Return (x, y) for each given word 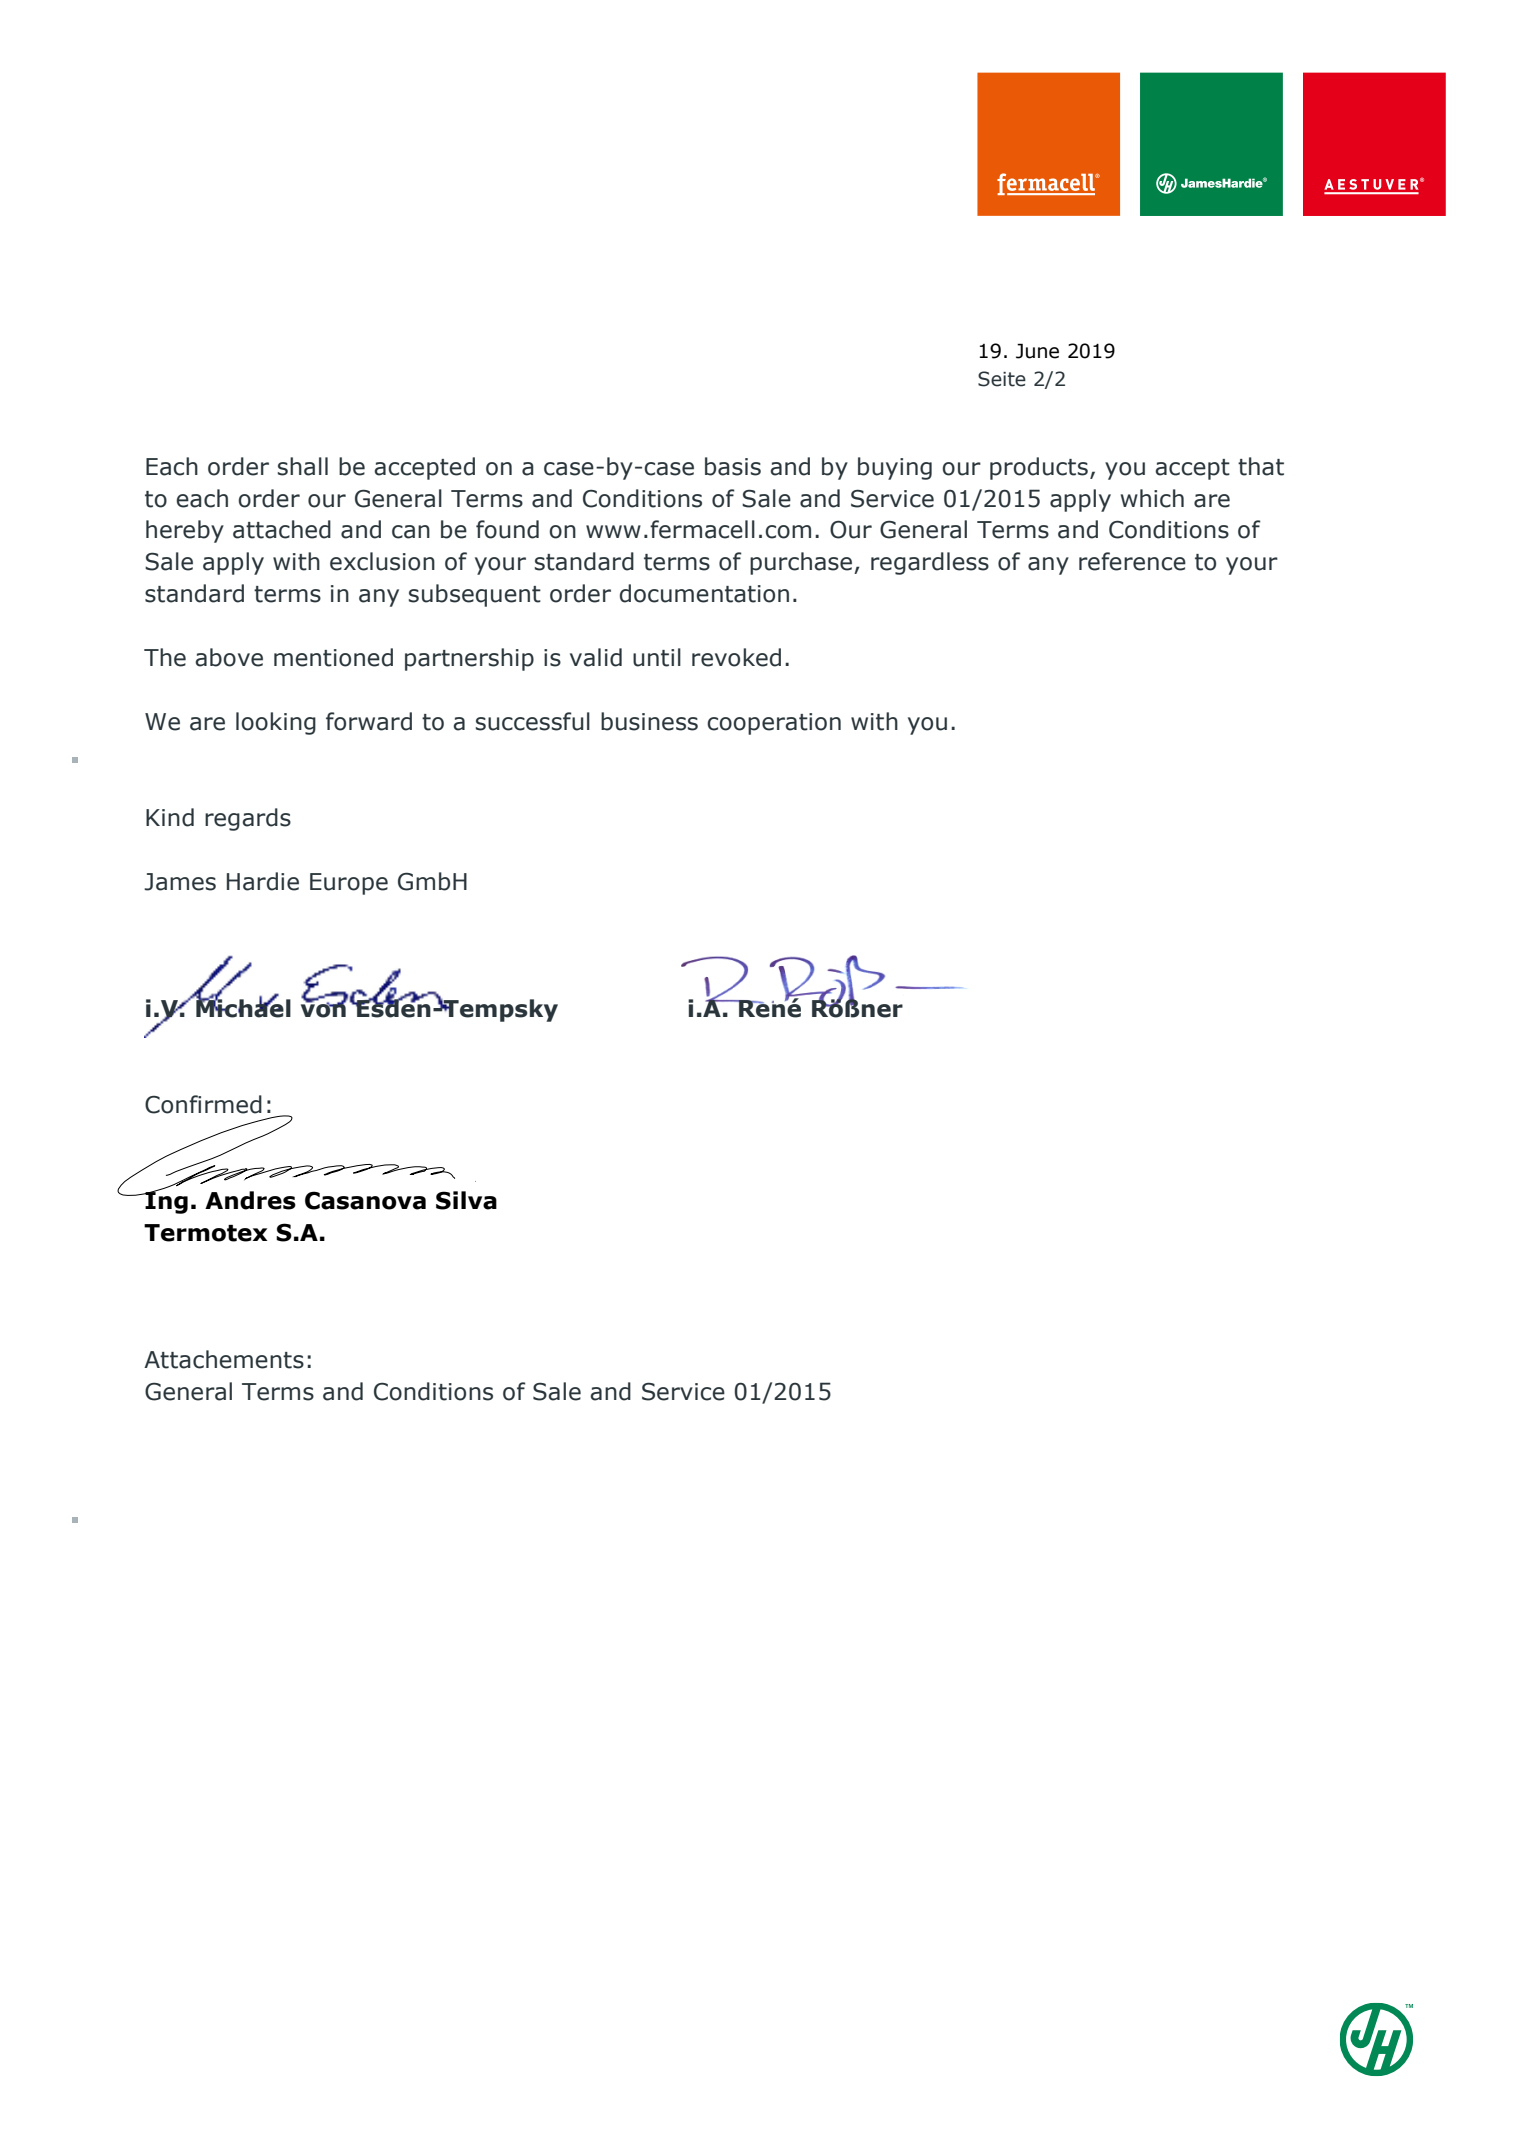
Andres (250, 1200)
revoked (736, 657)
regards (248, 819)
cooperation (774, 724)
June (1037, 351)
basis (733, 466)
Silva (466, 1200)
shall (303, 466)
